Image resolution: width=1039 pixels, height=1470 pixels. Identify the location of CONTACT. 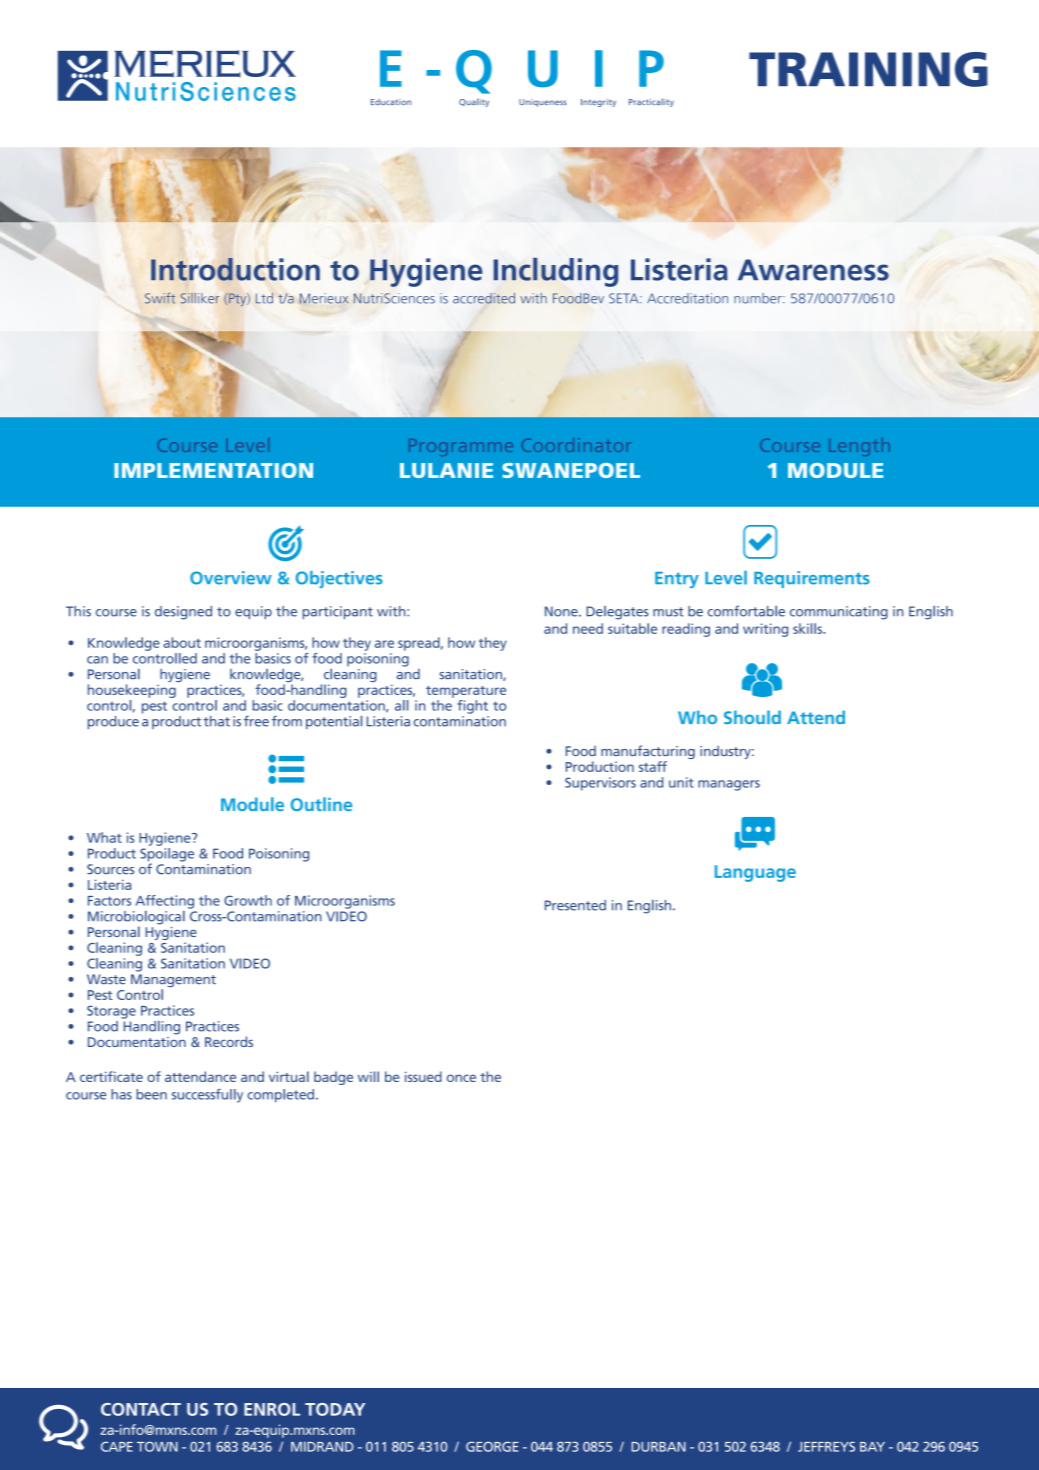
(141, 1409).
